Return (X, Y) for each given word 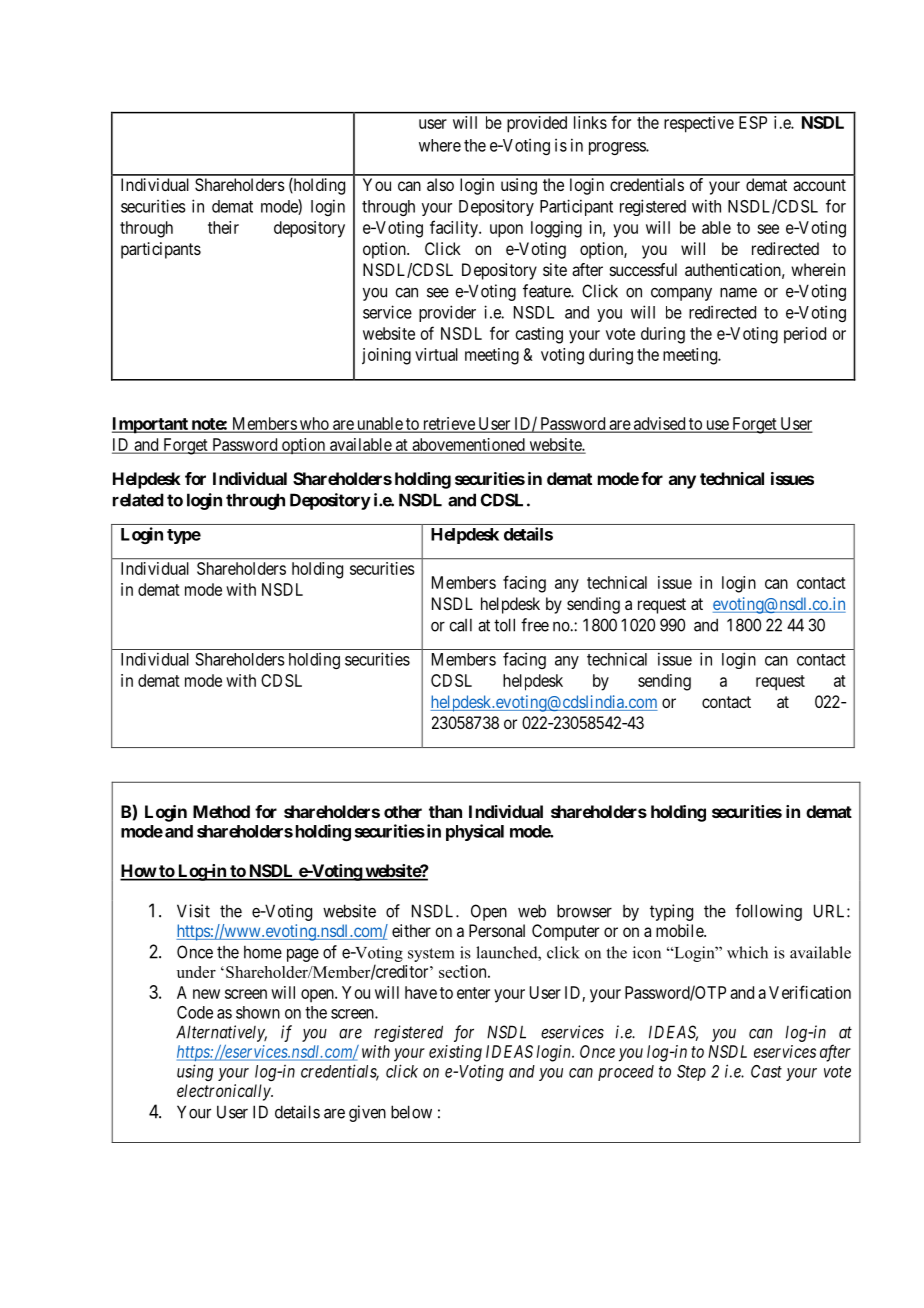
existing (455, 1053)
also (440, 184)
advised (660, 424)
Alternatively (221, 1033)
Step (691, 1073)
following (768, 912)
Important (151, 425)
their (223, 227)
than (445, 811)
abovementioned (468, 446)
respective (699, 124)
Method (221, 811)
